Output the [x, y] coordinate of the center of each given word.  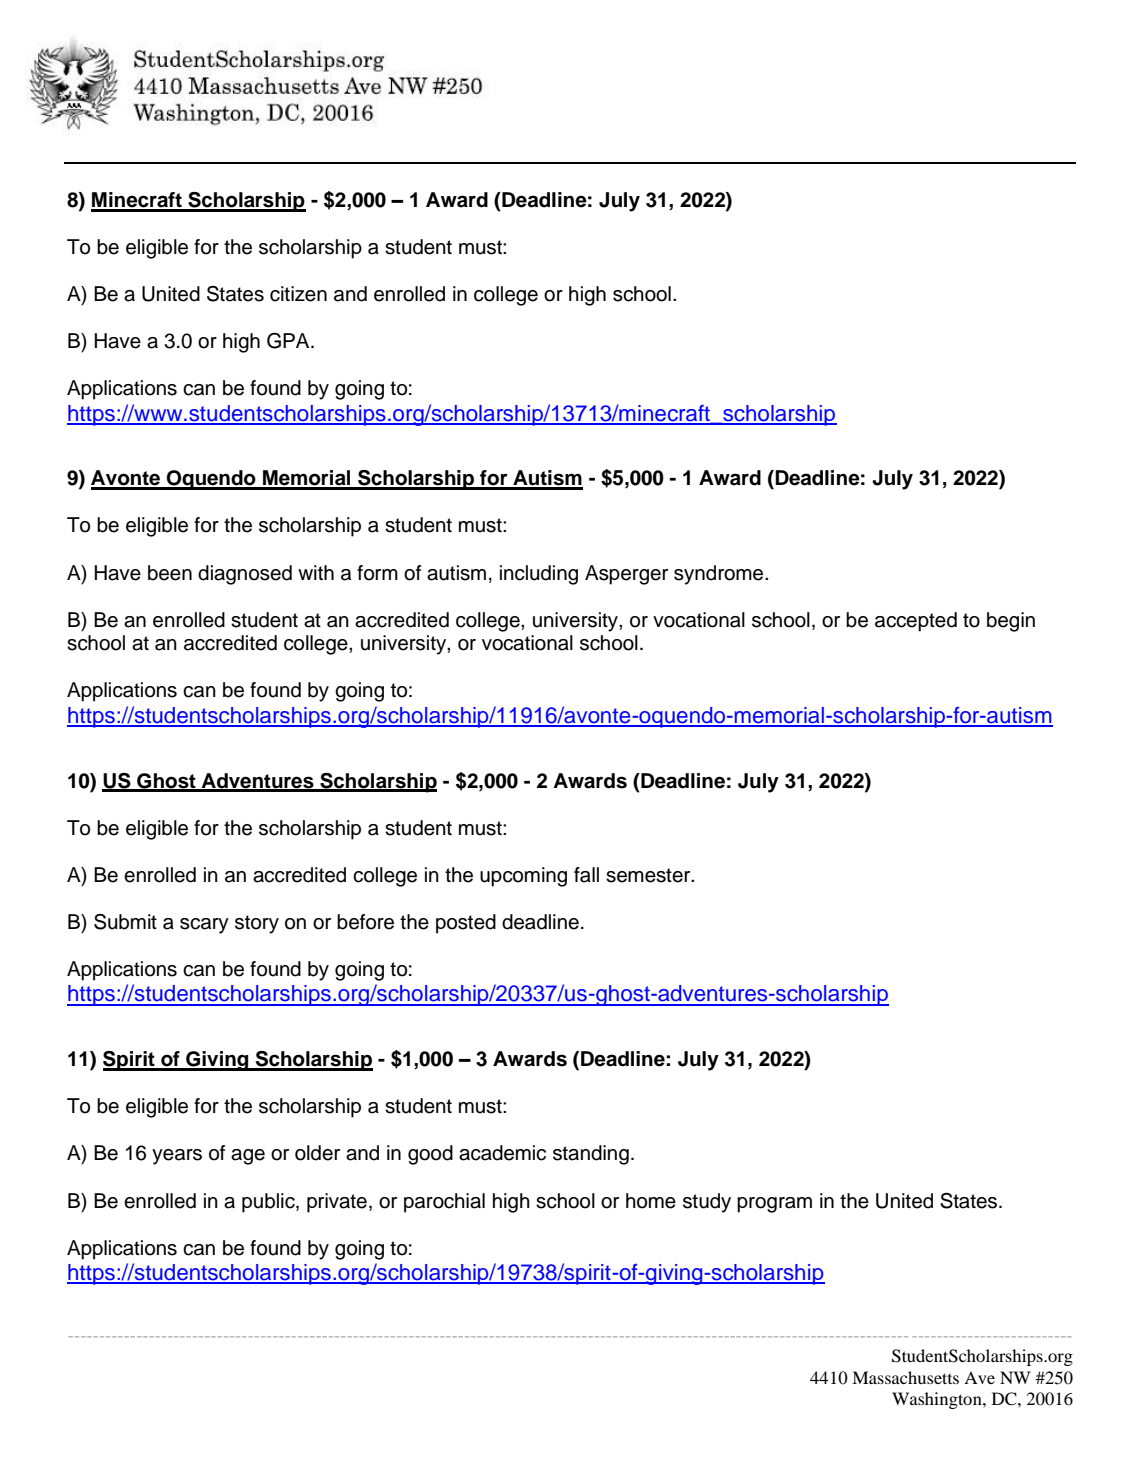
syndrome [720, 575]
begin [1011, 622]
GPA [289, 341]
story [257, 924]
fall [586, 875]
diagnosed [245, 575]
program [774, 1205]
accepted [916, 622]
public [269, 1203]
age [248, 1157]
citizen [298, 294]
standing [591, 1155]
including [539, 575]
